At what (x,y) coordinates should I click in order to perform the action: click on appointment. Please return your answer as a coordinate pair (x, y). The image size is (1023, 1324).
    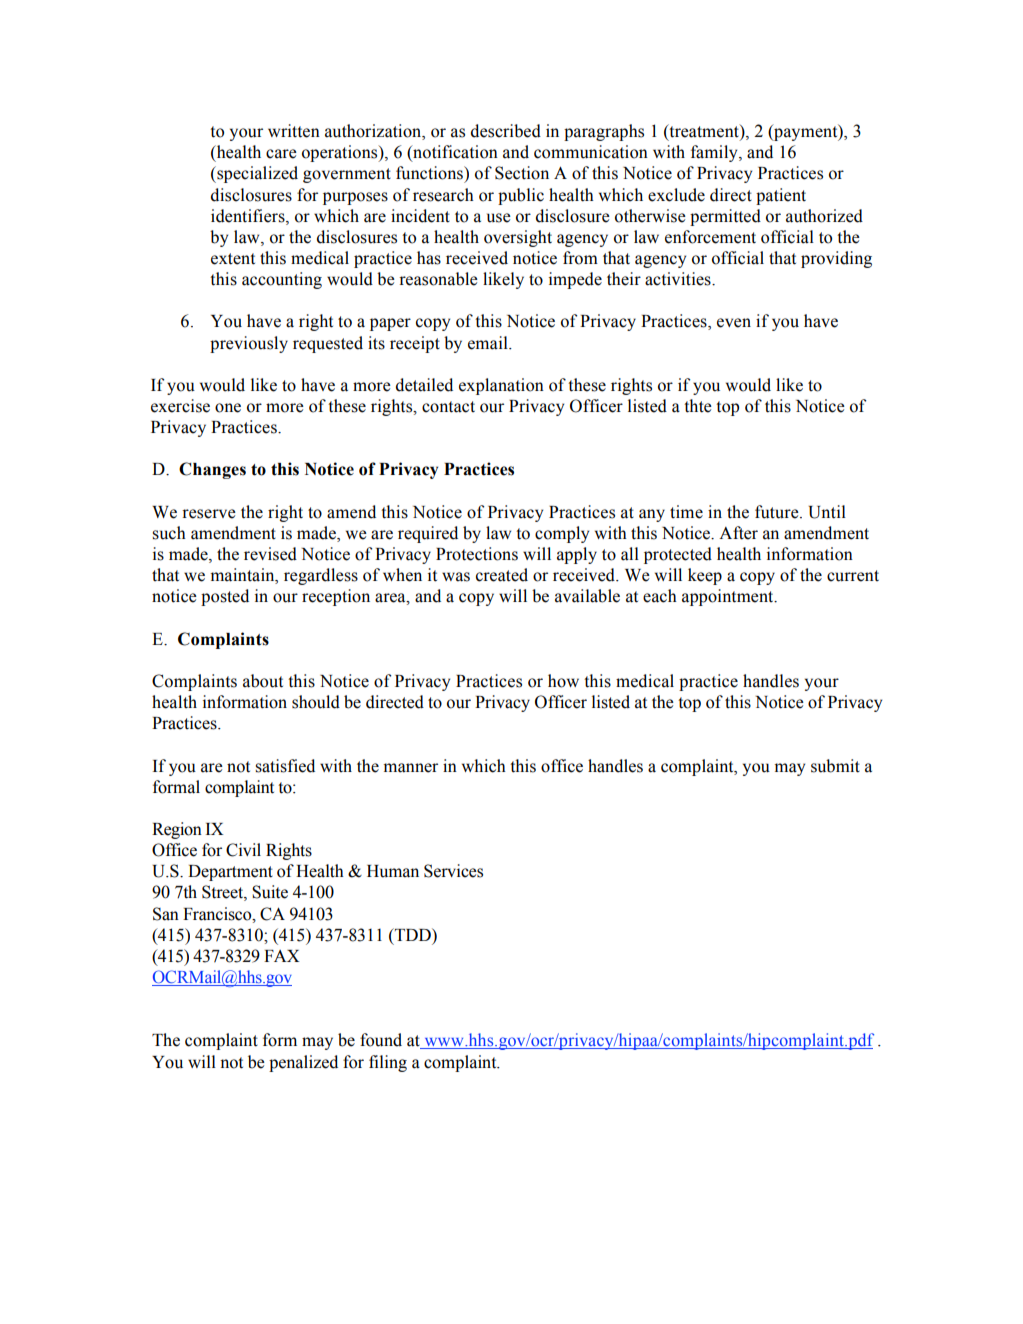
    Looking at the image, I should click on (729, 597).
